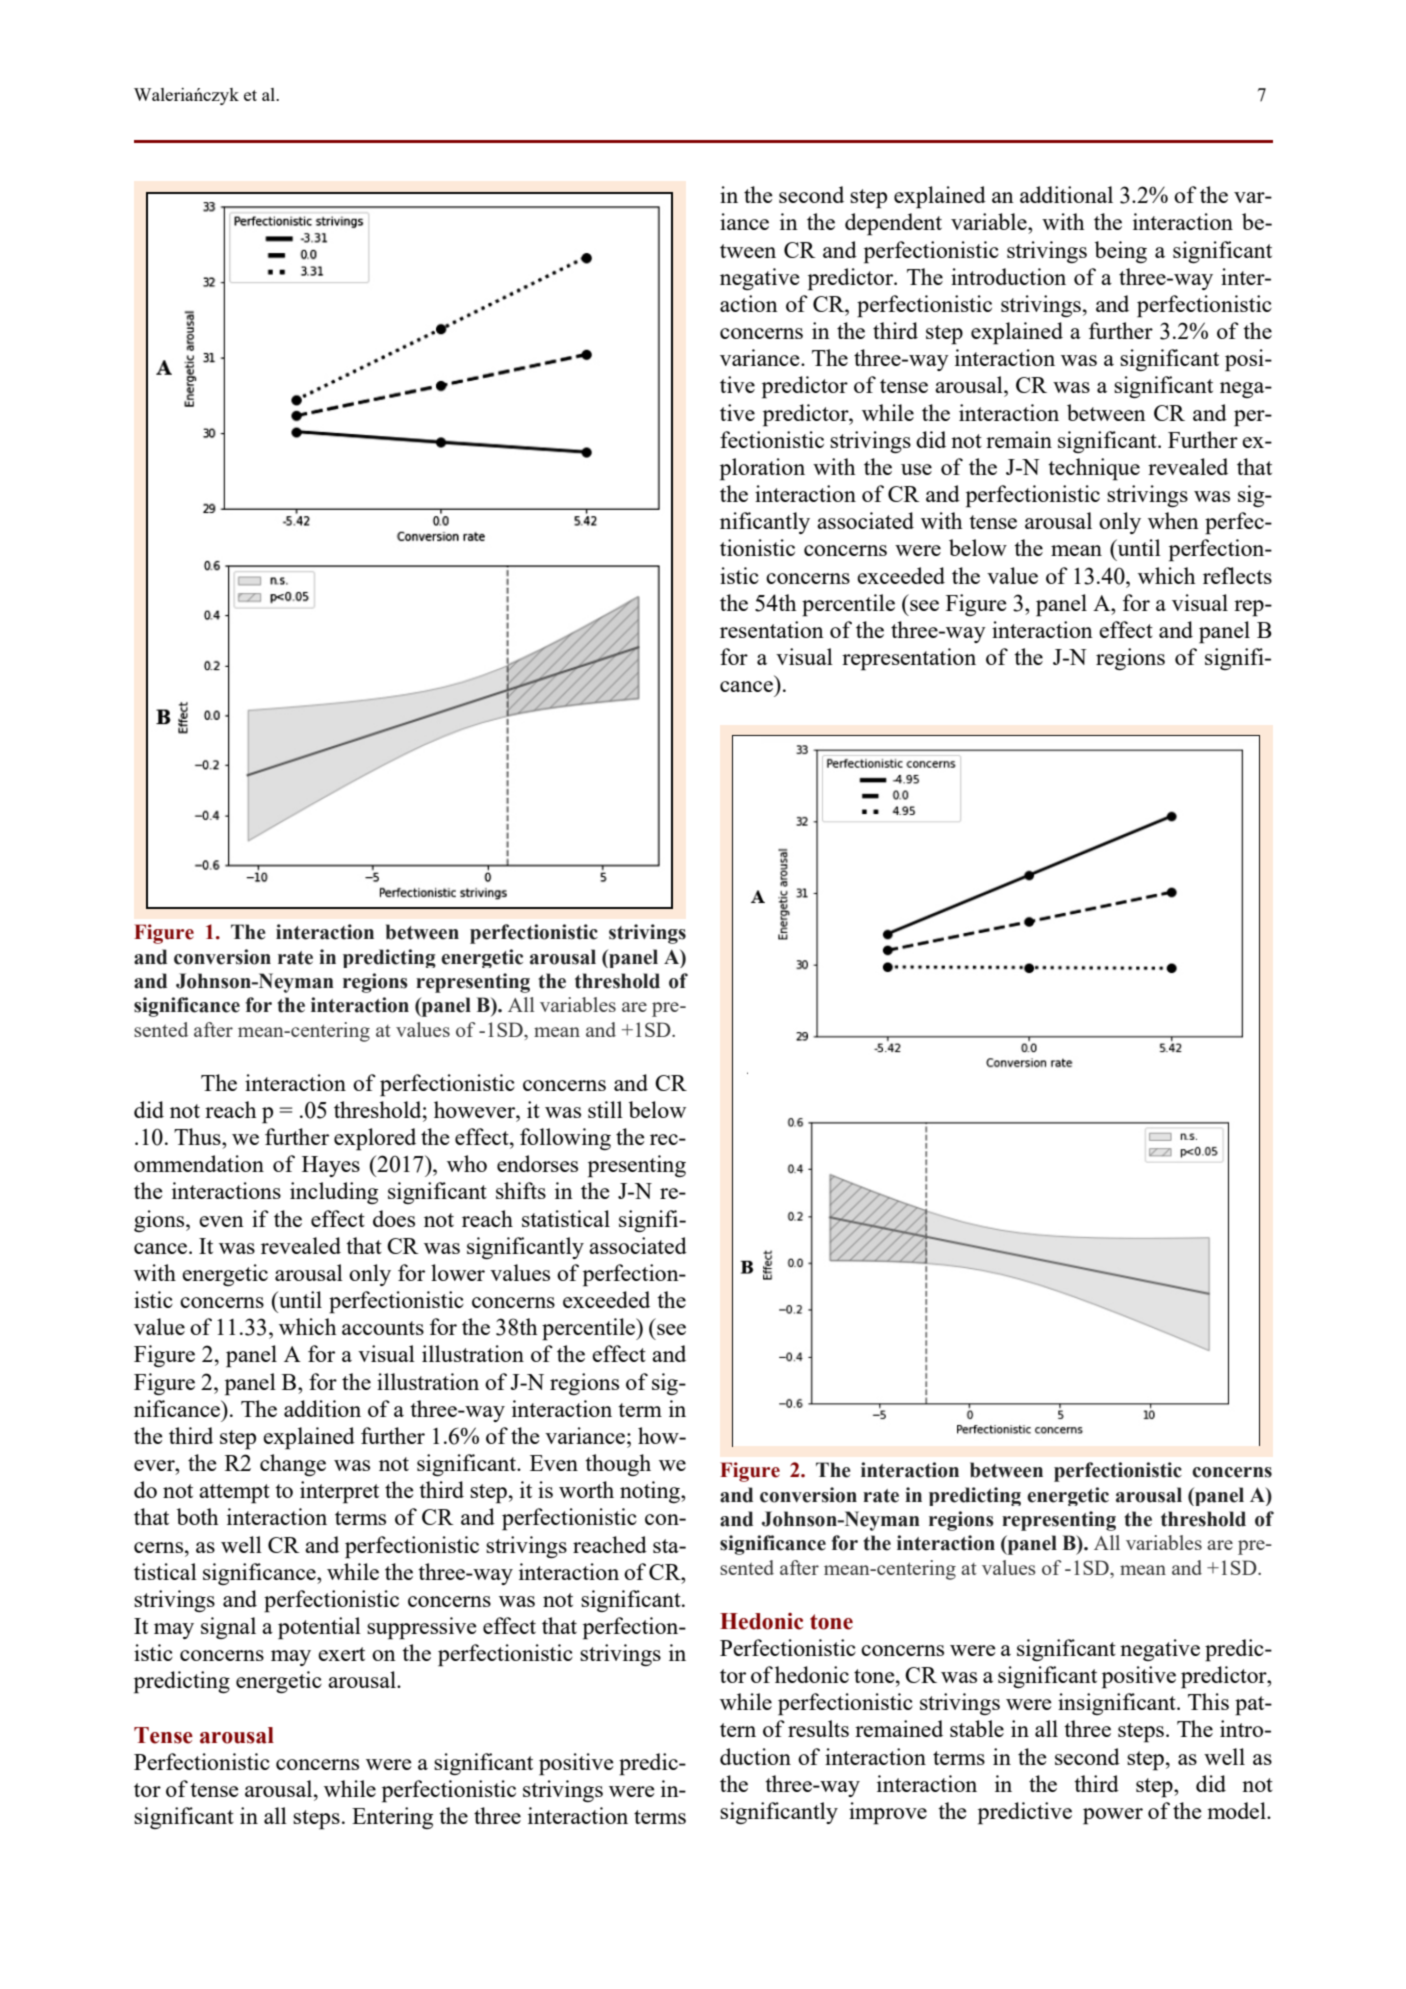 The width and height of the page is (1406, 1989). What do you see at coordinates (916, 469) in the page?
I see `use` at bounding box center [916, 469].
